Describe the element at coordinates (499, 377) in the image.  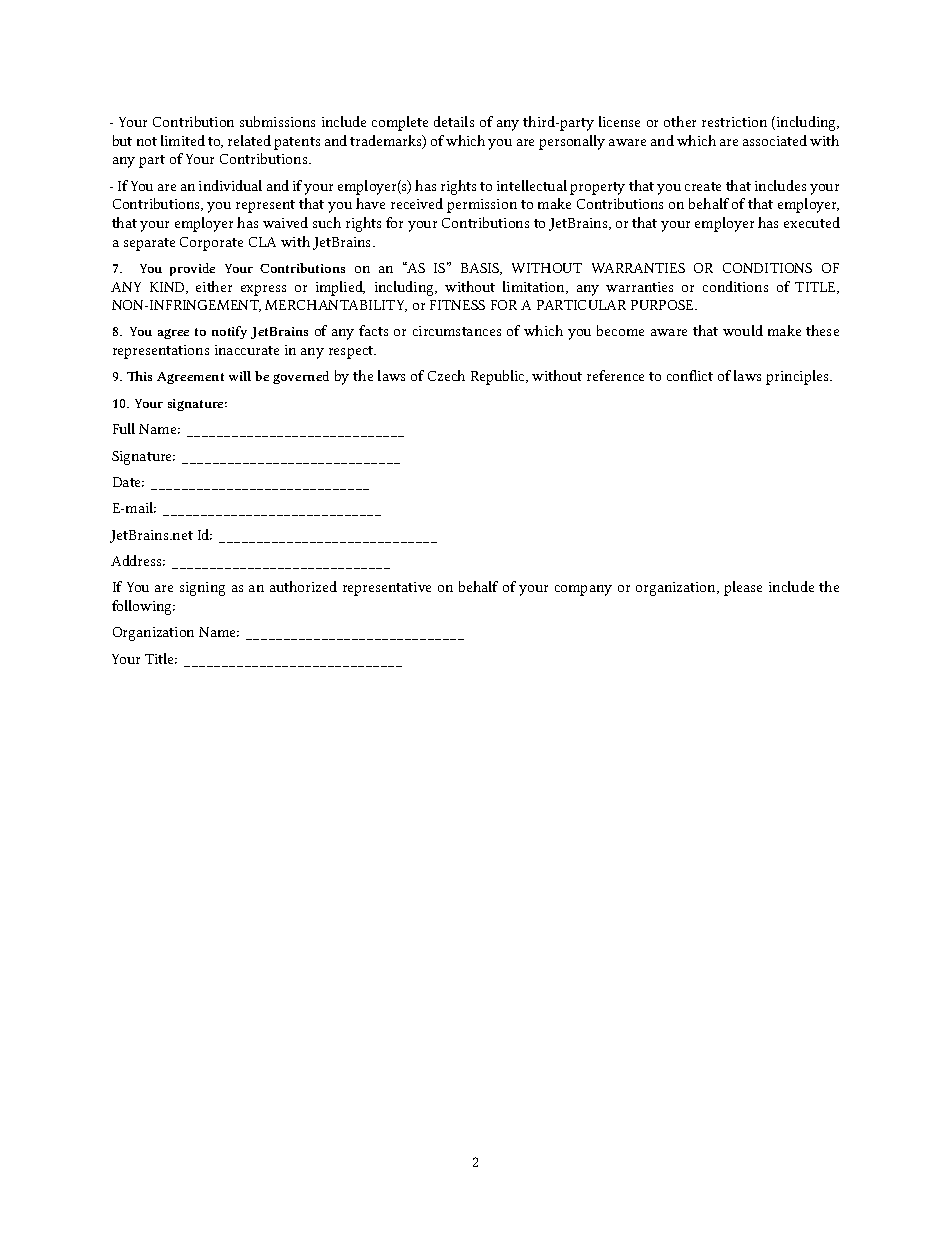
I see `Republic` at that location.
